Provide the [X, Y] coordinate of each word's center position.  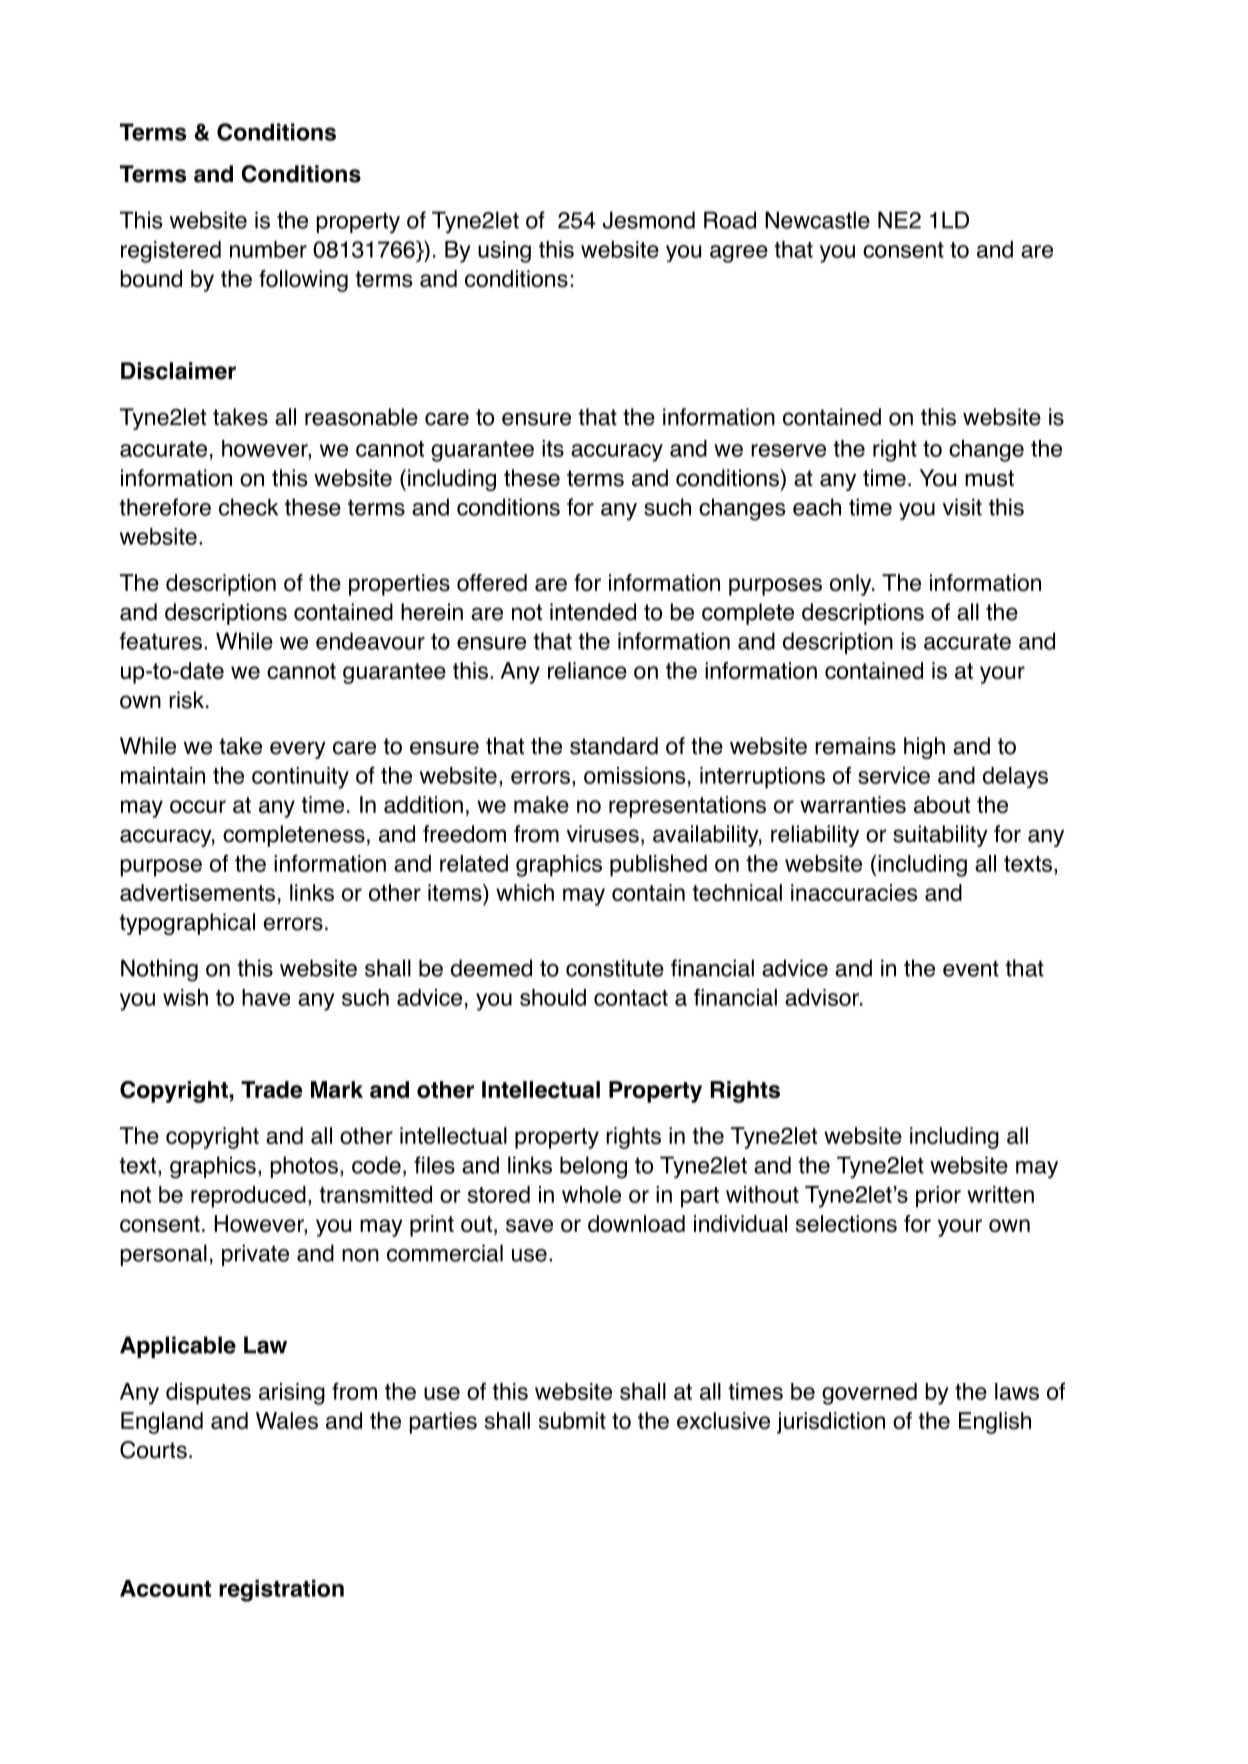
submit [572, 1421]
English [995, 1423]
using [504, 252]
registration [281, 1591]
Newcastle [817, 220]
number [268, 249]
